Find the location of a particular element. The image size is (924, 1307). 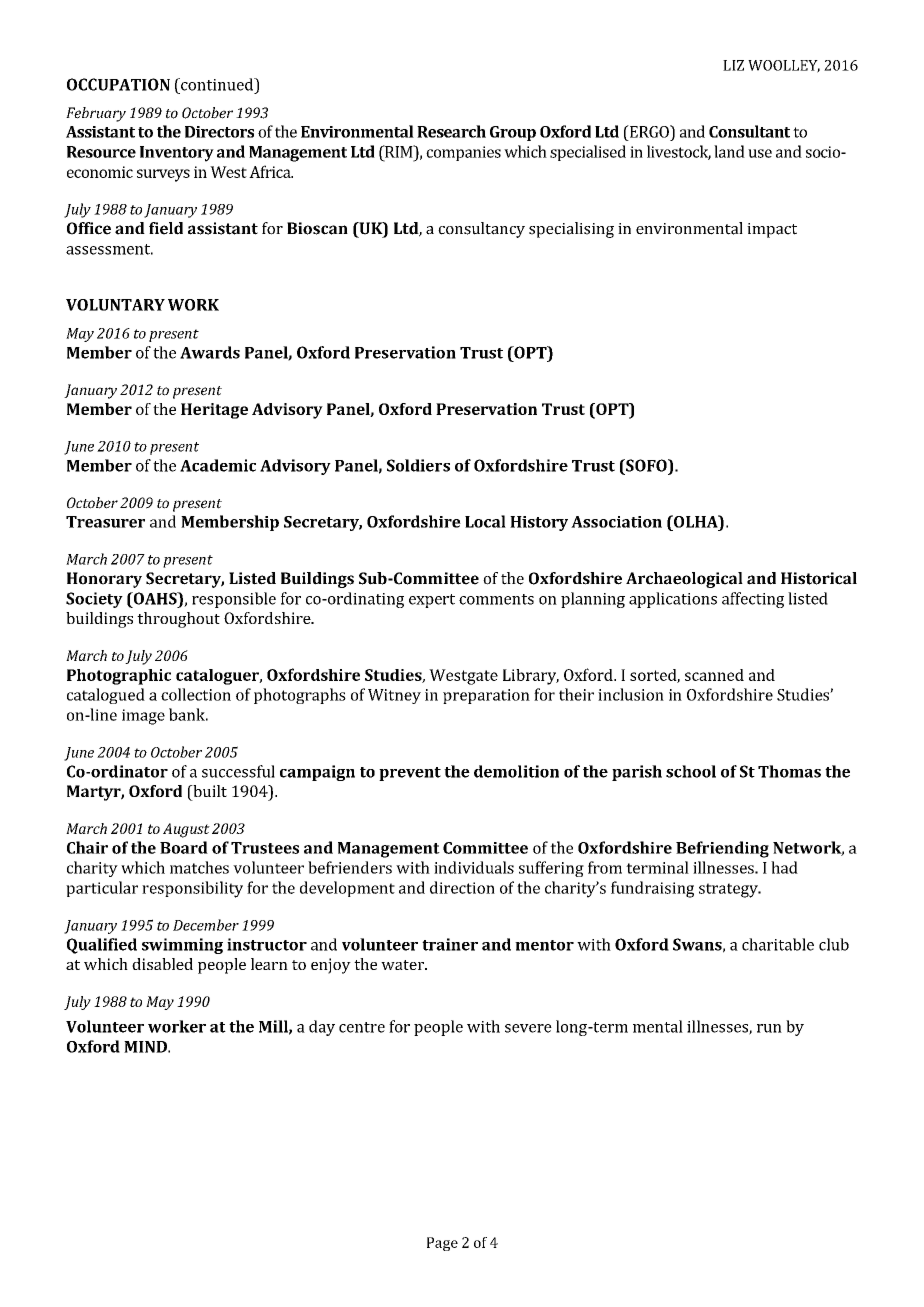

Board is located at coordinates (184, 847).
